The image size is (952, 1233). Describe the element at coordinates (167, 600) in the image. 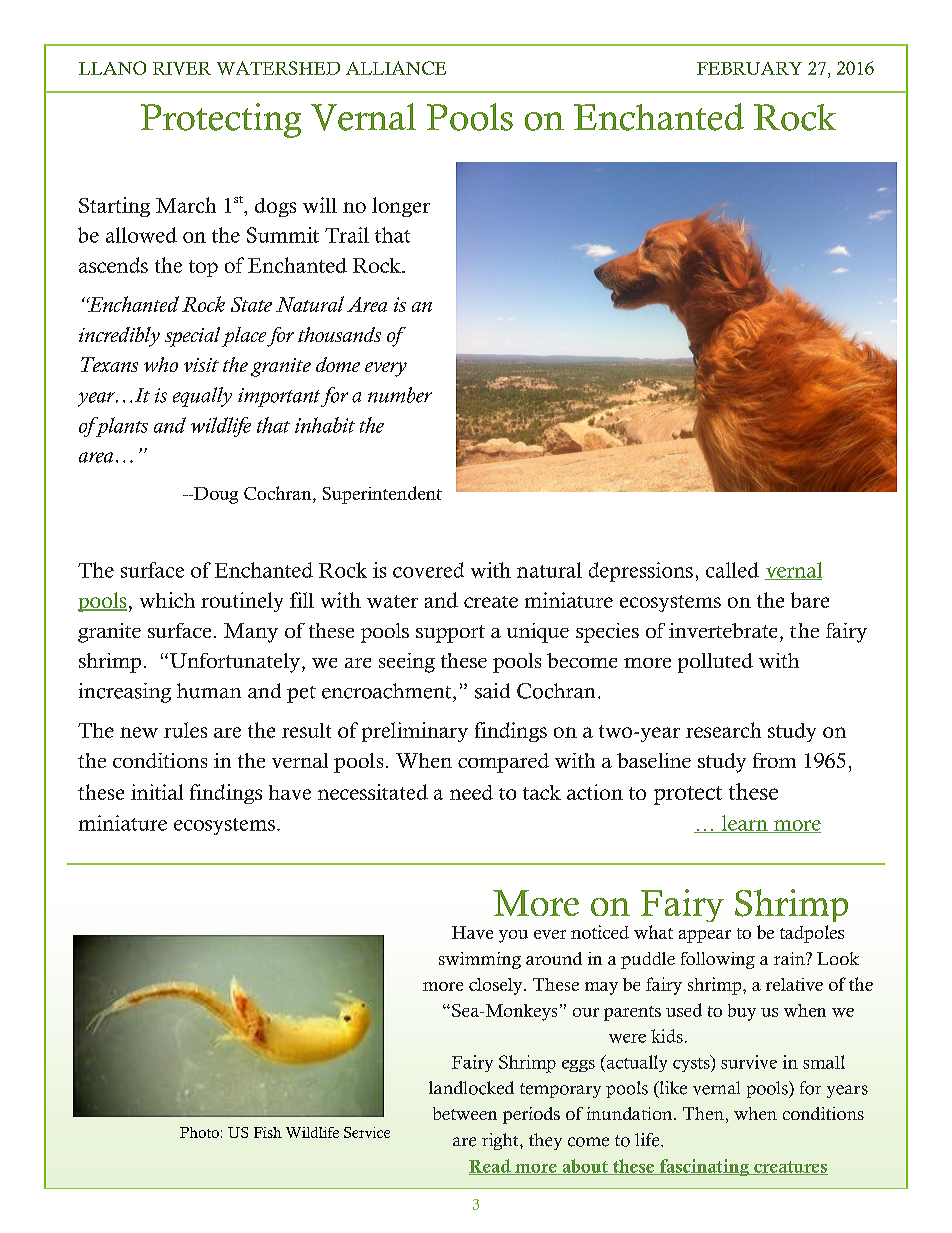

I see `which` at that location.
